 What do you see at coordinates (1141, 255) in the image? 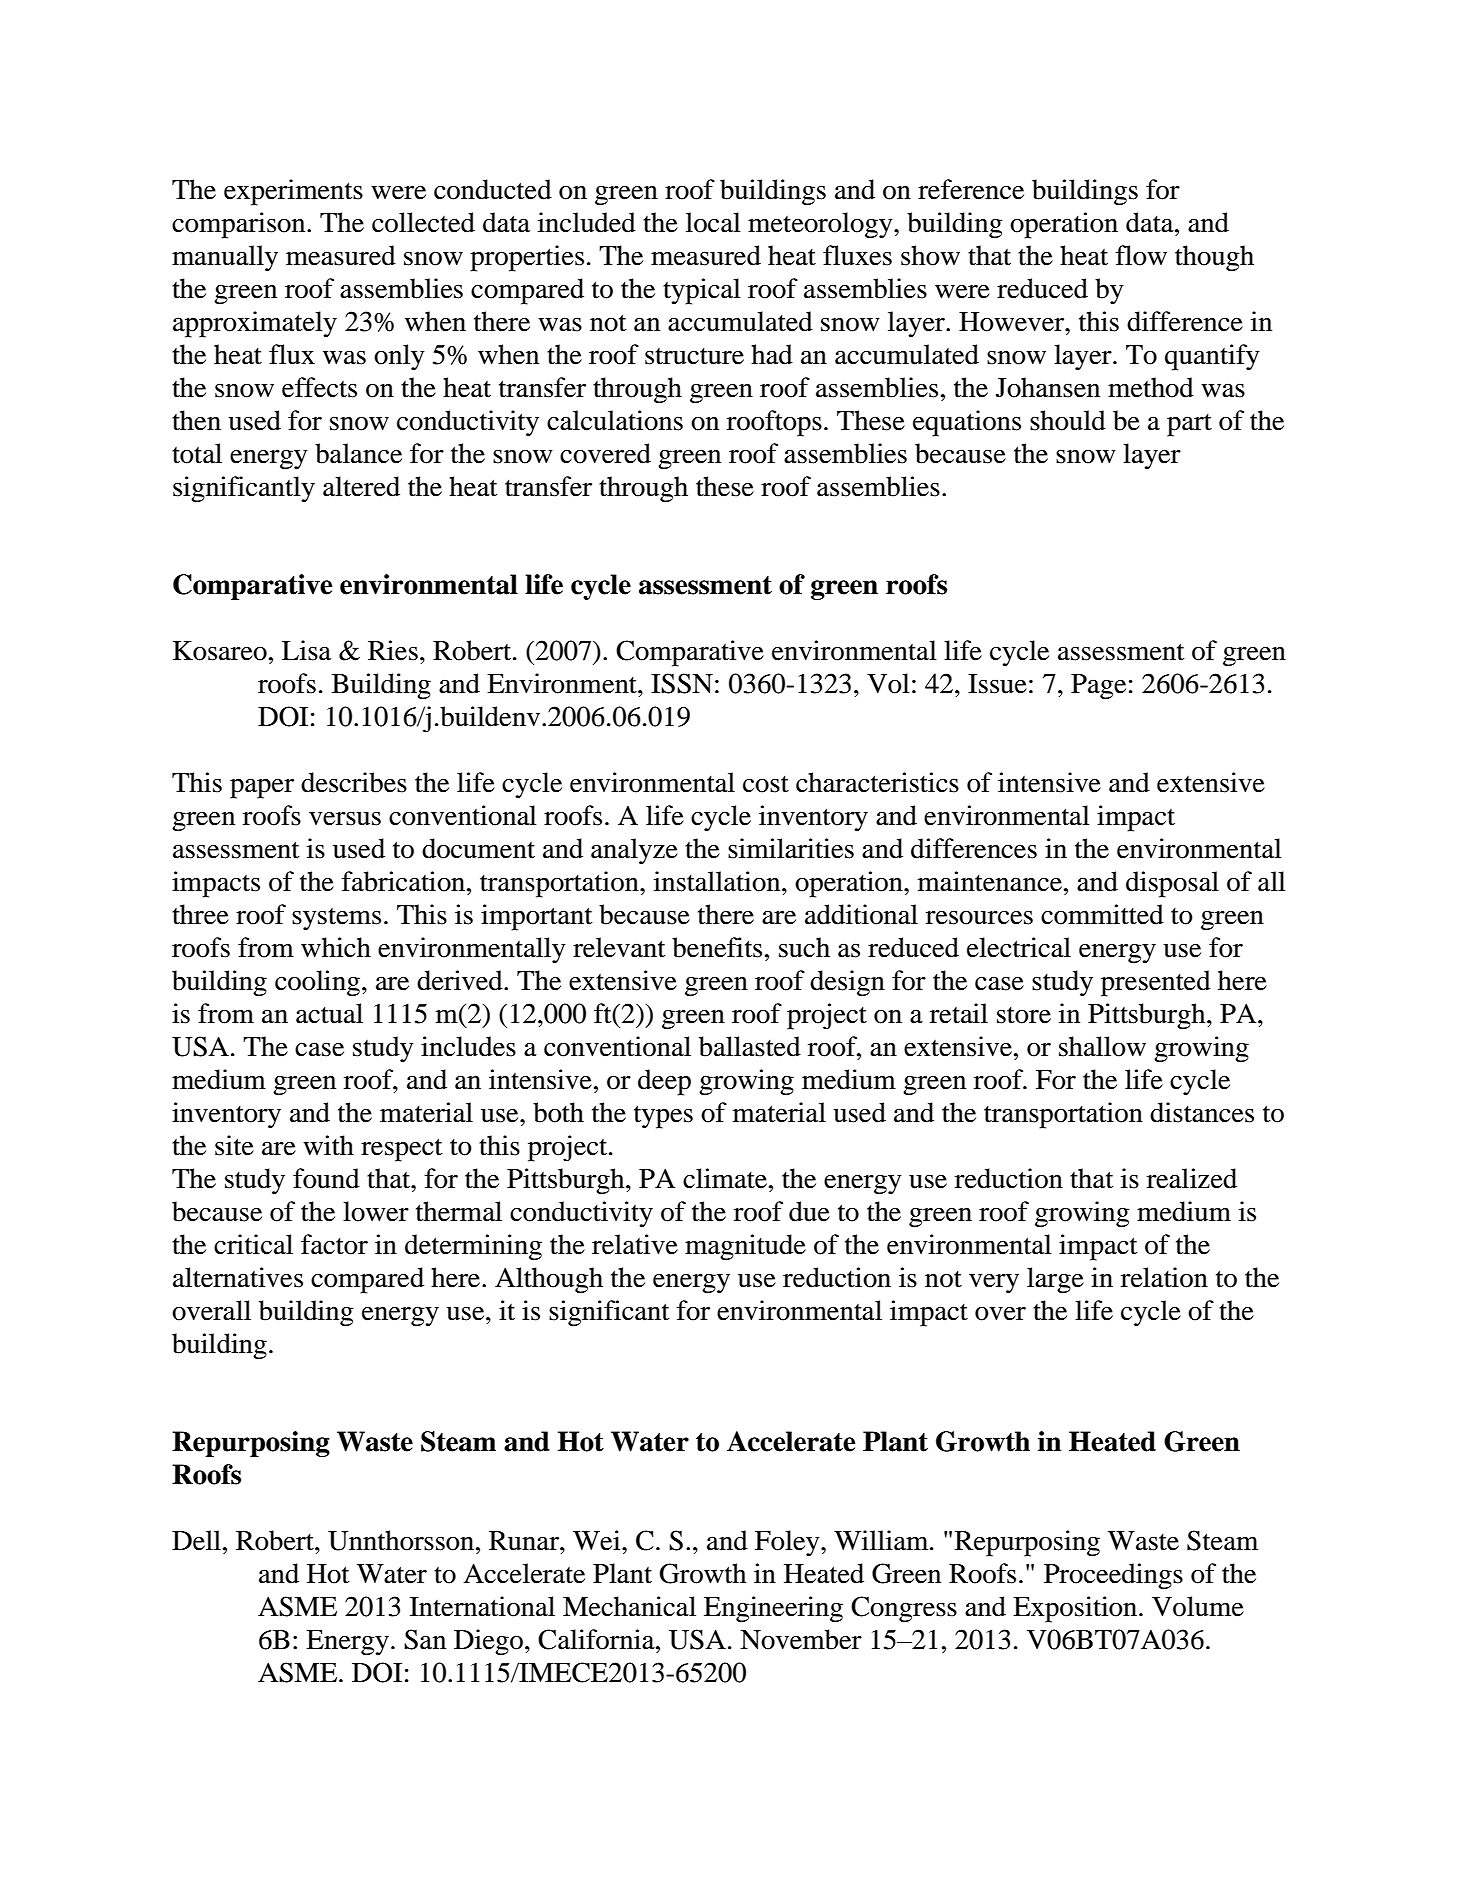
I see `flow` at bounding box center [1141, 255].
